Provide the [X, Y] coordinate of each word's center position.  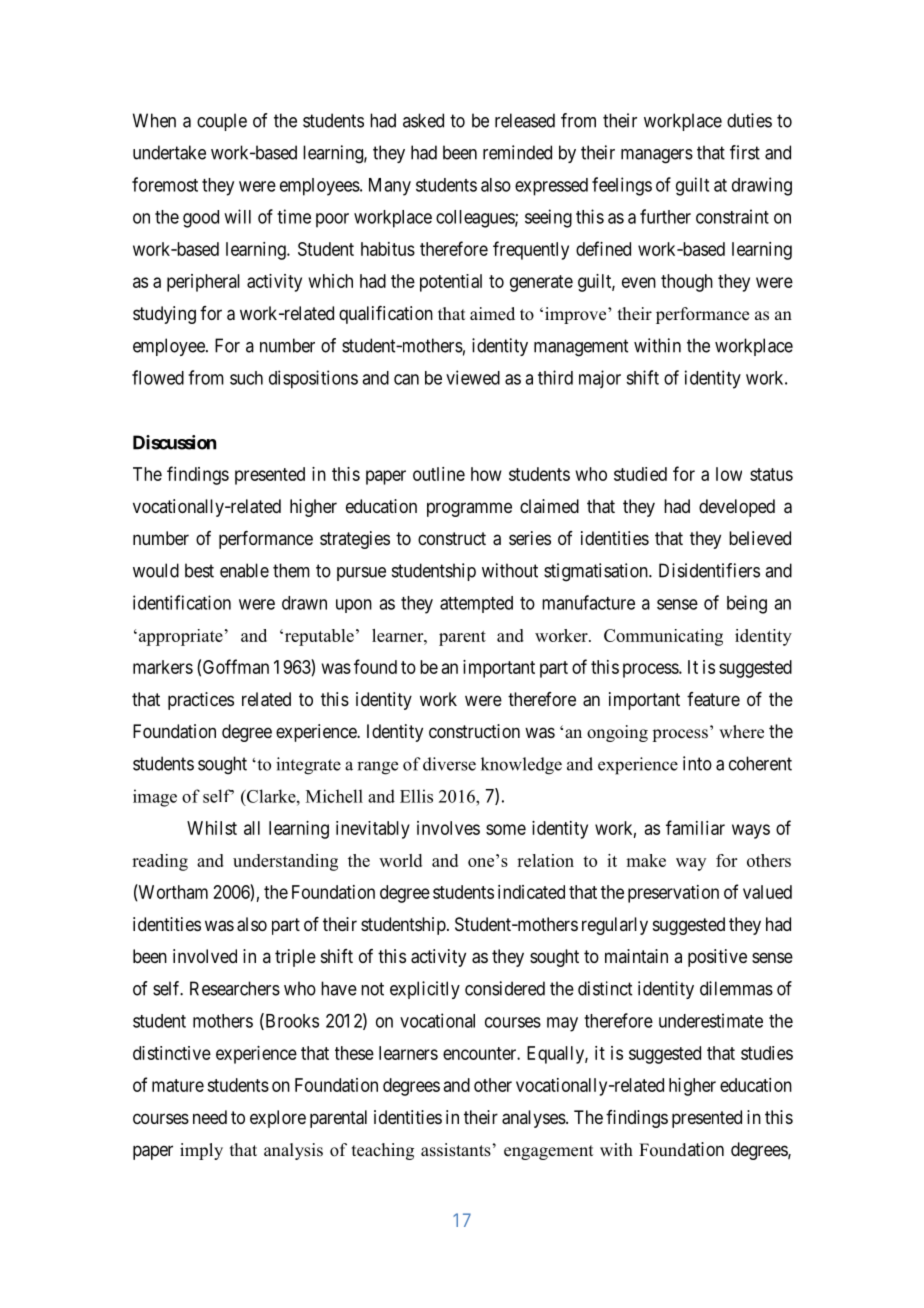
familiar [695, 827]
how [486, 474]
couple [222, 122]
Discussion [174, 442]
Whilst [212, 828]
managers [657, 156]
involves [448, 828]
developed [737, 508]
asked [423, 120]
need [210, 1117]
